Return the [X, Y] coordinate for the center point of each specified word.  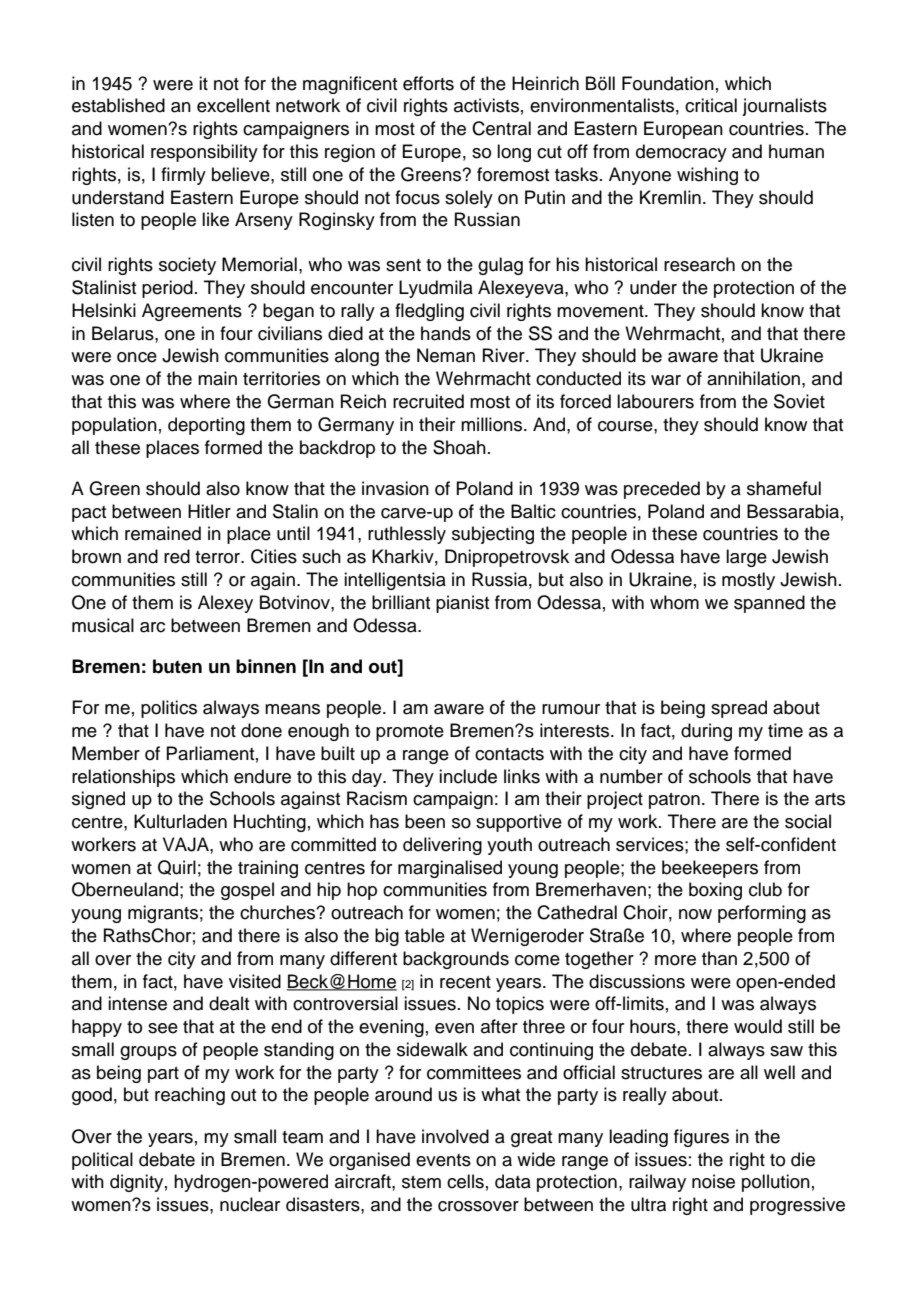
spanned [769, 604]
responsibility [204, 153]
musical [103, 625]
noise [713, 1181]
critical [711, 105]
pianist [462, 604]
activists [486, 105]
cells [465, 1181]
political [102, 1161]
